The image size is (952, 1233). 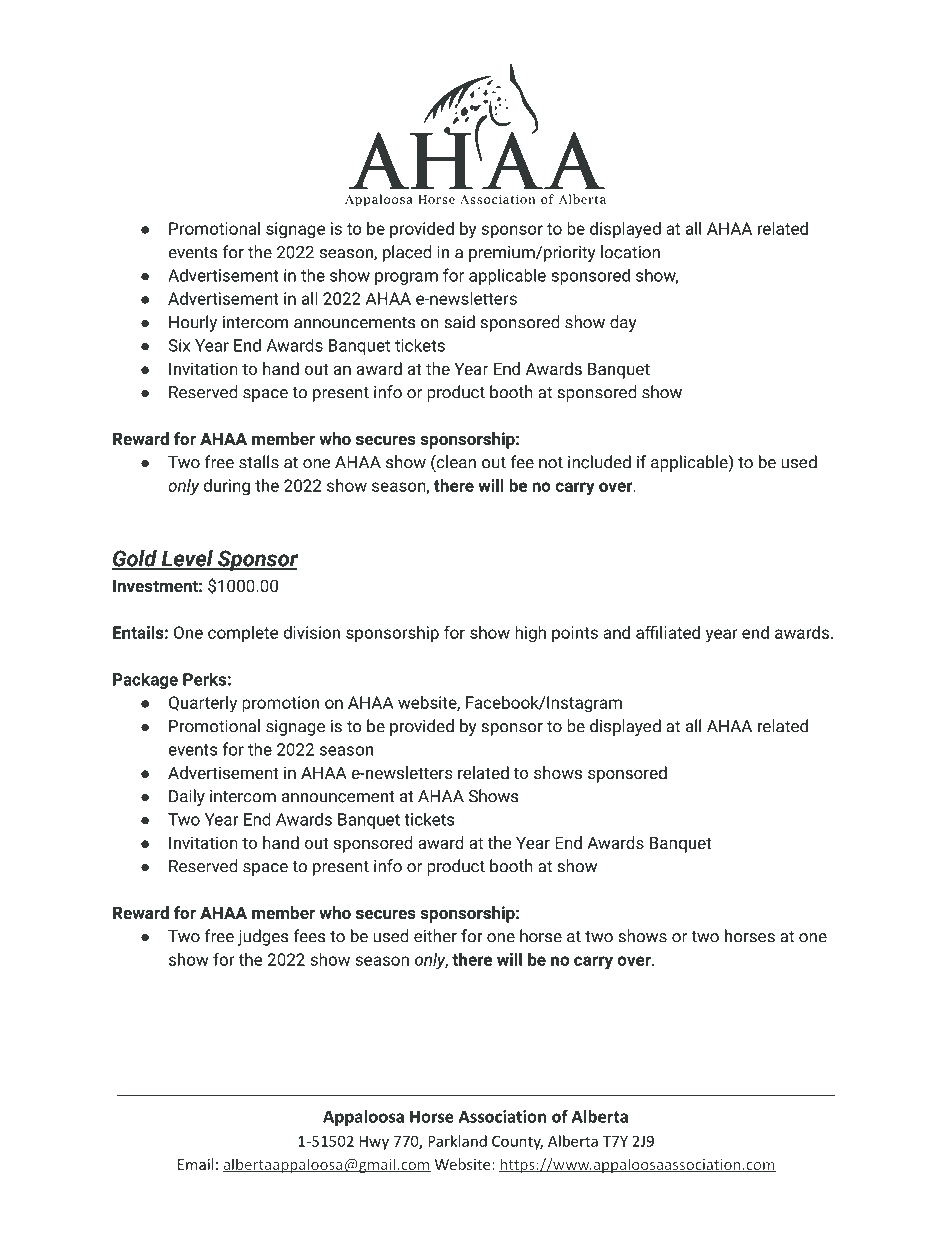 What do you see at coordinates (435, 936) in the screenshot?
I see `either` at bounding box center [435, 936].
